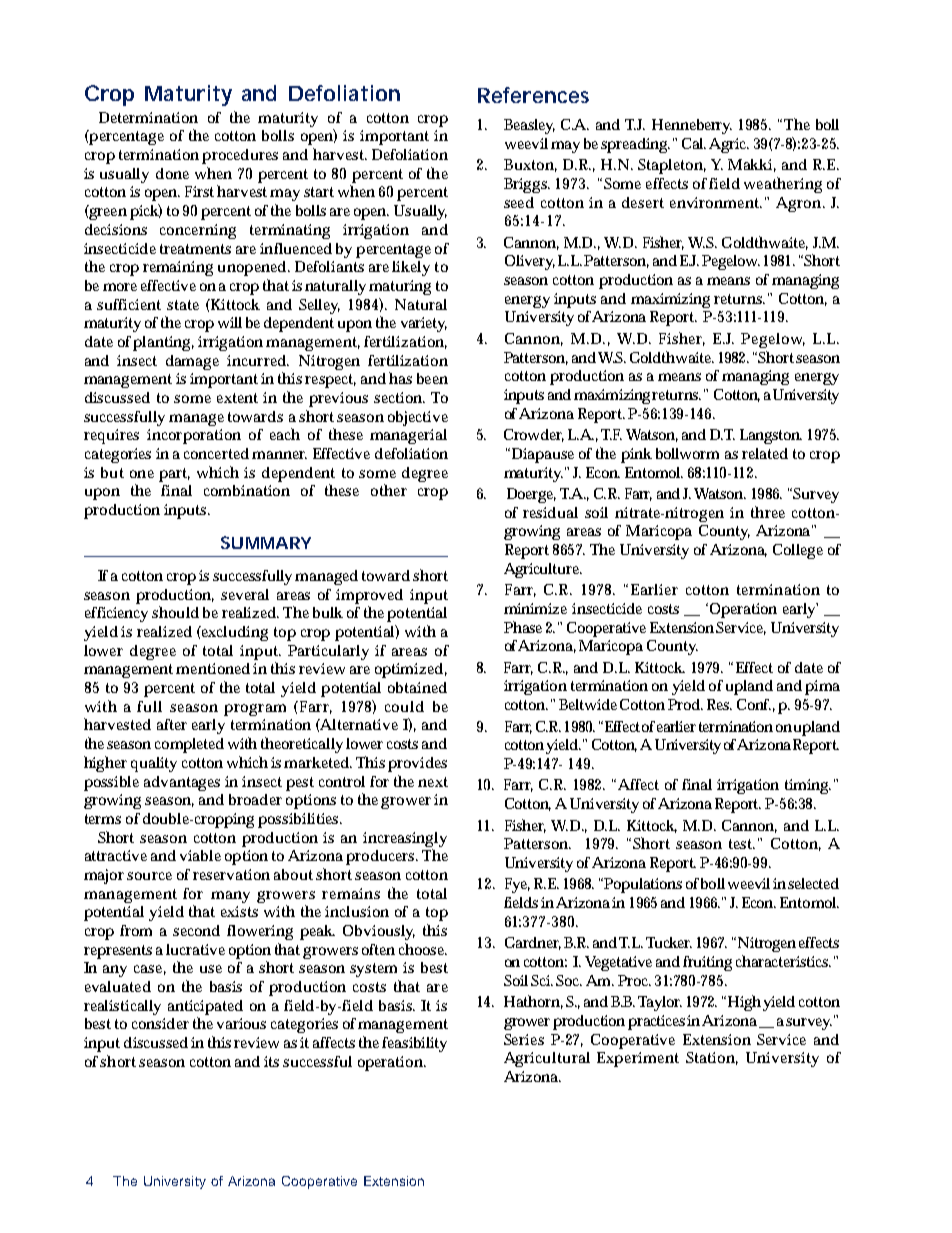 The image size is (952, 1233). What do you see at coordinates (808, 786) in the document?
I see `timing` at bounding box center [808, 786].
